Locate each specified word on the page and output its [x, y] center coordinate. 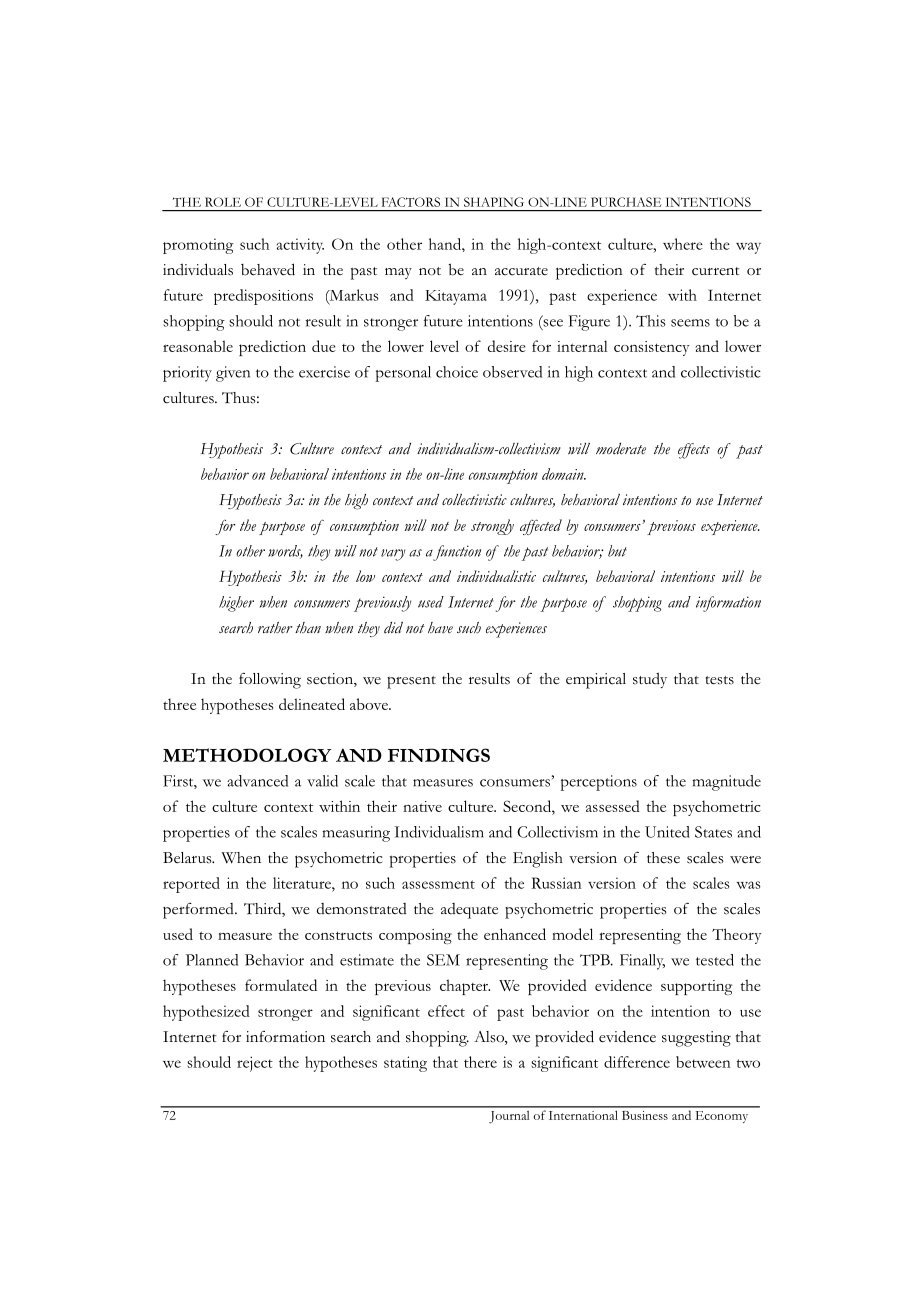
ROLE [223, 202]
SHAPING [494, 202]
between [703, 1062]
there [480, 1062]
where [683, 244]
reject [255, 1064]
